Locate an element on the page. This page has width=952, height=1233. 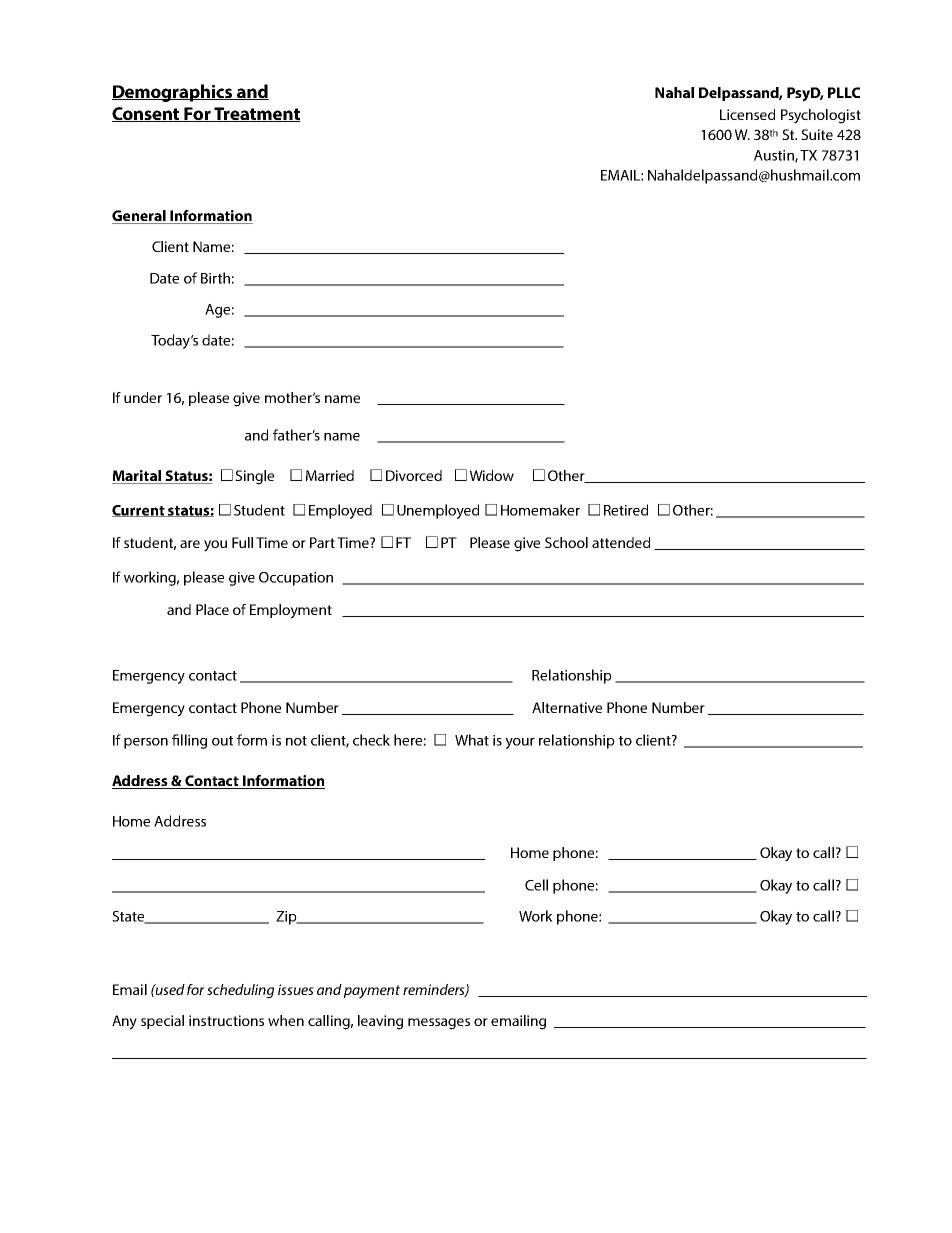
Licensed is located at coordinates (747, 114).
